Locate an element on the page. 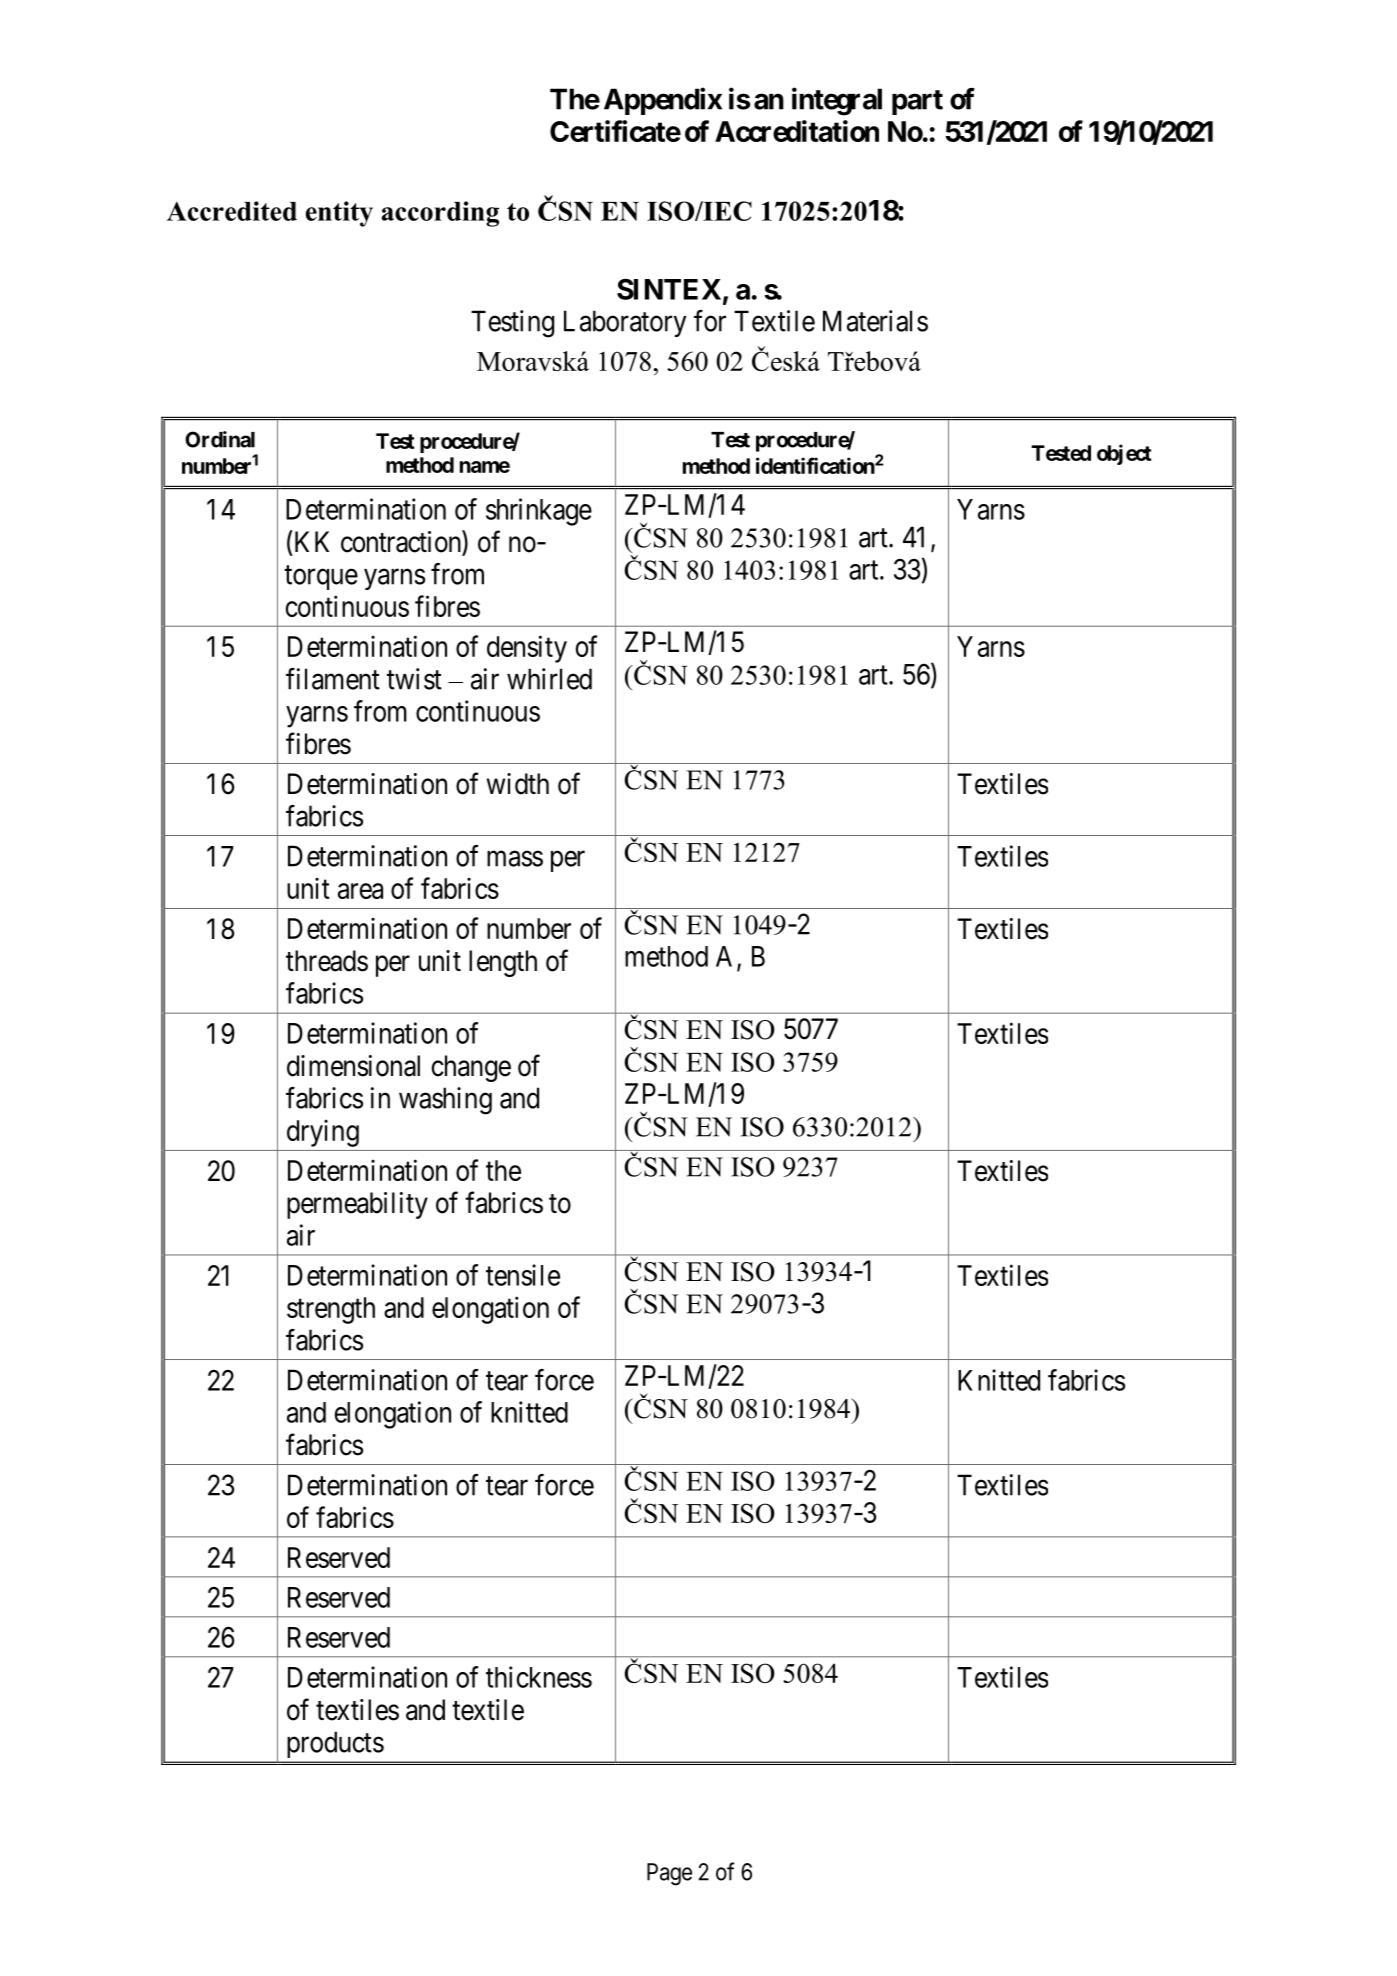 This image has height=1976, width=1397. strength is located at coordinates (331, 1310).
